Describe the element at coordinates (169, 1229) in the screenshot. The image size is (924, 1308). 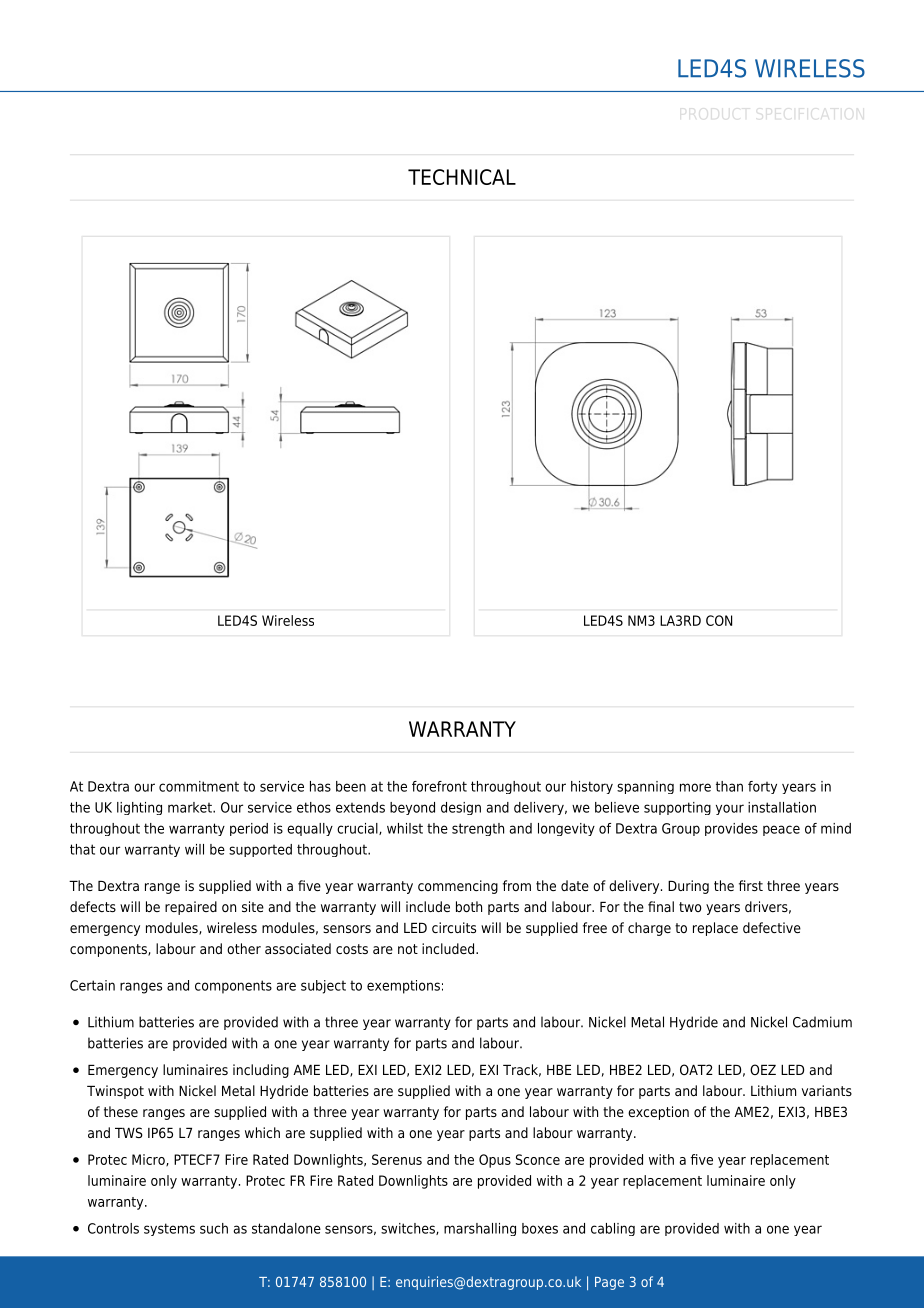
I see `systems` at that location.
